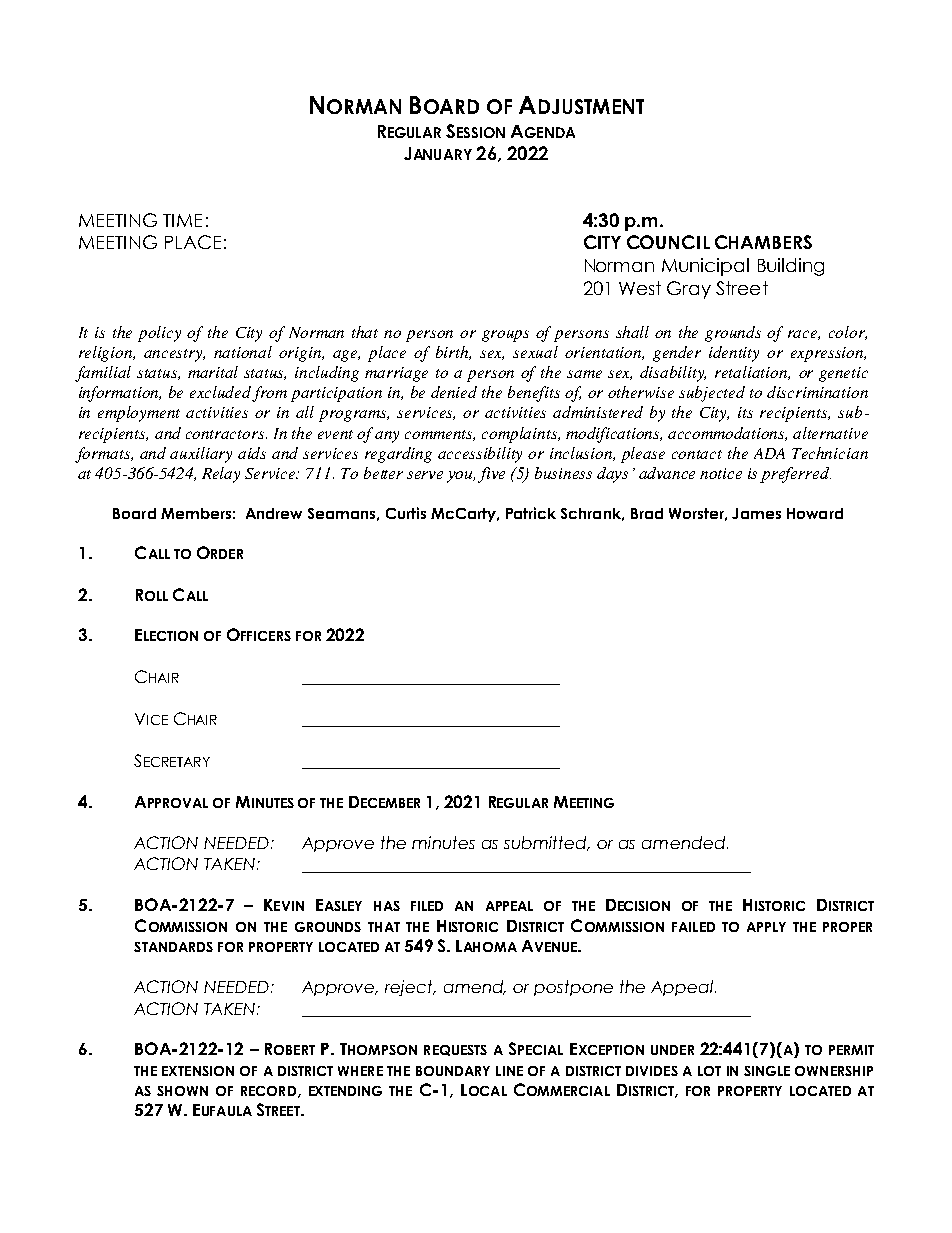 Image resolution: width=952 pixels, height=1233 pixels. What do you see at coordinates (480, 455) in the document?
I see `accessibility` at bounding box center [480, 455].
